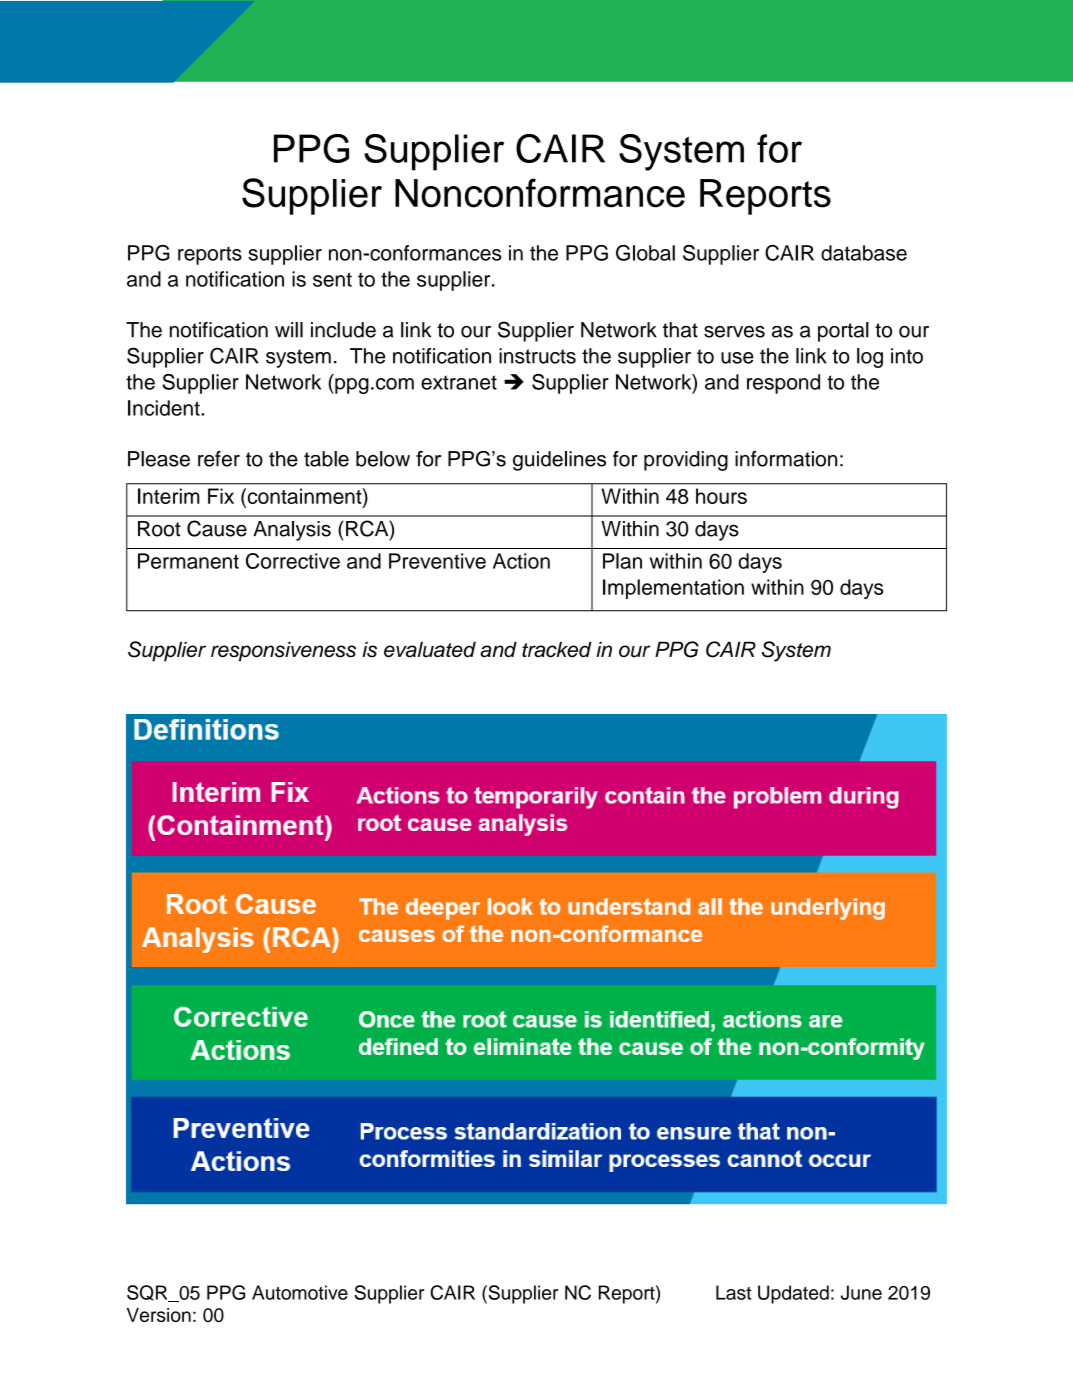  Describe the element at coordinates (300, 1292) in the image. I see `Automotive` at that location.
